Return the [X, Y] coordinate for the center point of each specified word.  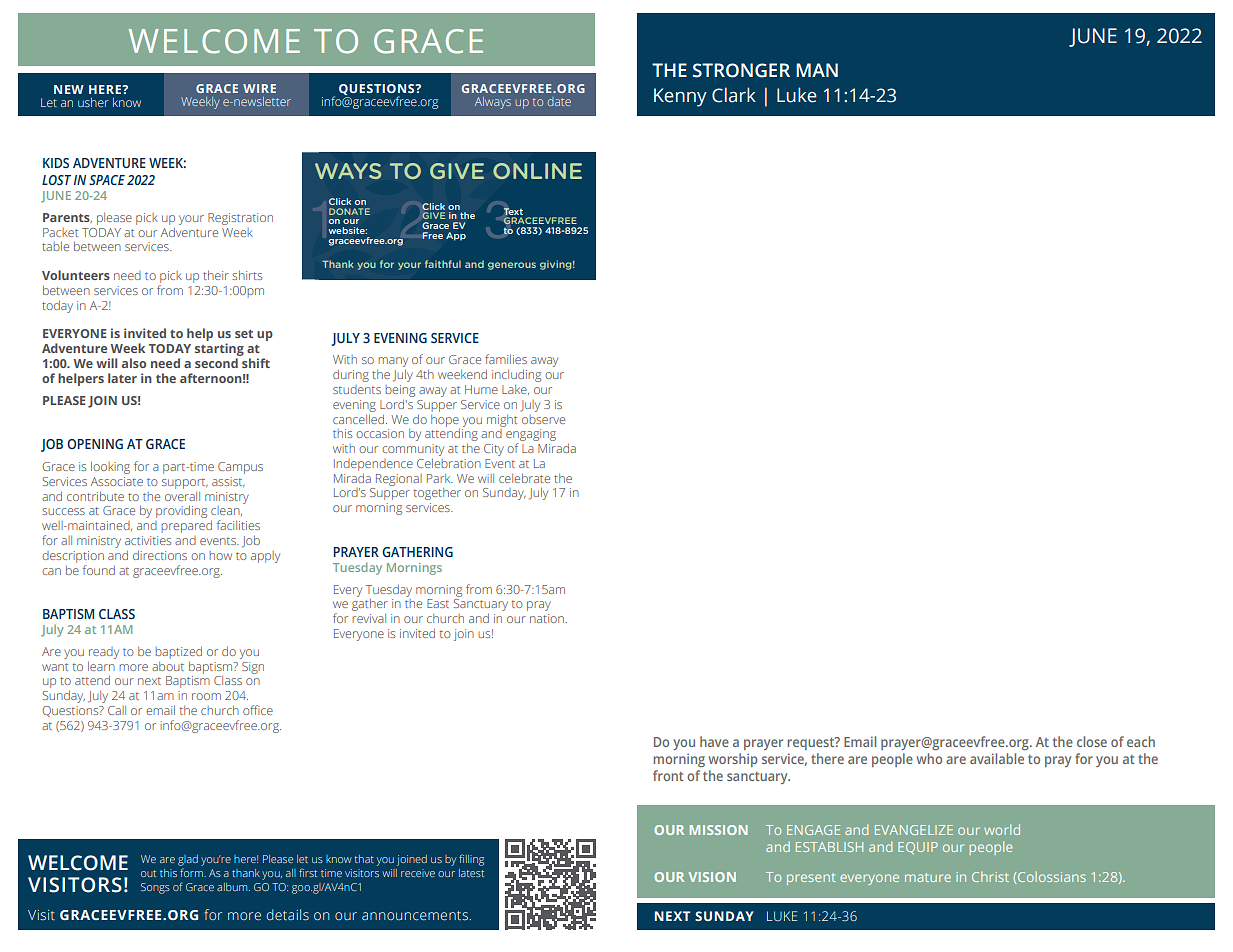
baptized [178, 653]
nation [548, 618]
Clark [734, 95]
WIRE [259, 88]
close [1092, 741]
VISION [712, 877]
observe [543, 419]
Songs [155, 888]
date [559, 101]
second [216, 363]
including [516, 376]
